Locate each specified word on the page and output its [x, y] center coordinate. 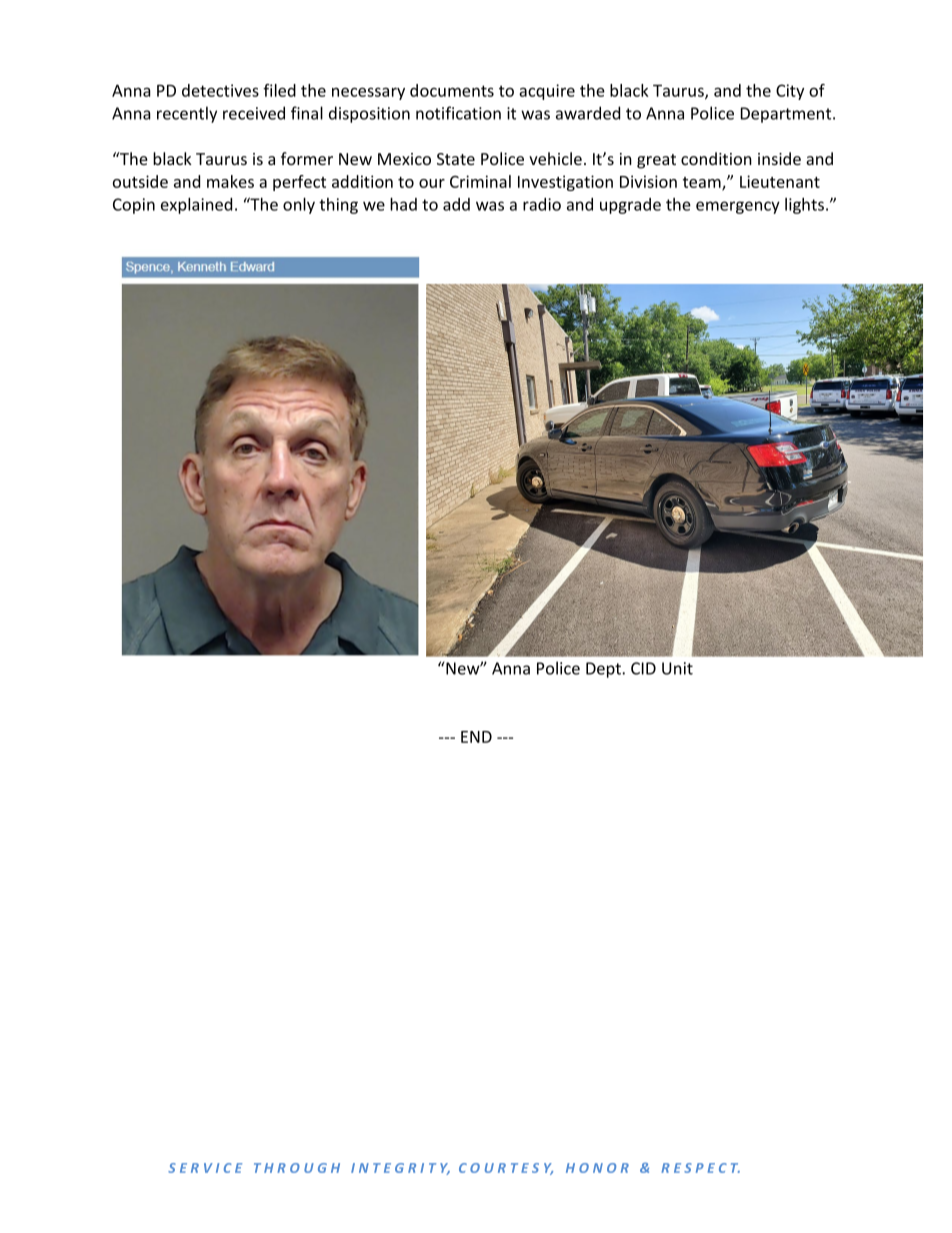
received [254, 113]
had [403, 204]
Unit [677, 668]
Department [787, 115]
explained [196, 206]
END [476, 737]
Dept [604, 670]
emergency [738, 207]
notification [458, 113]
